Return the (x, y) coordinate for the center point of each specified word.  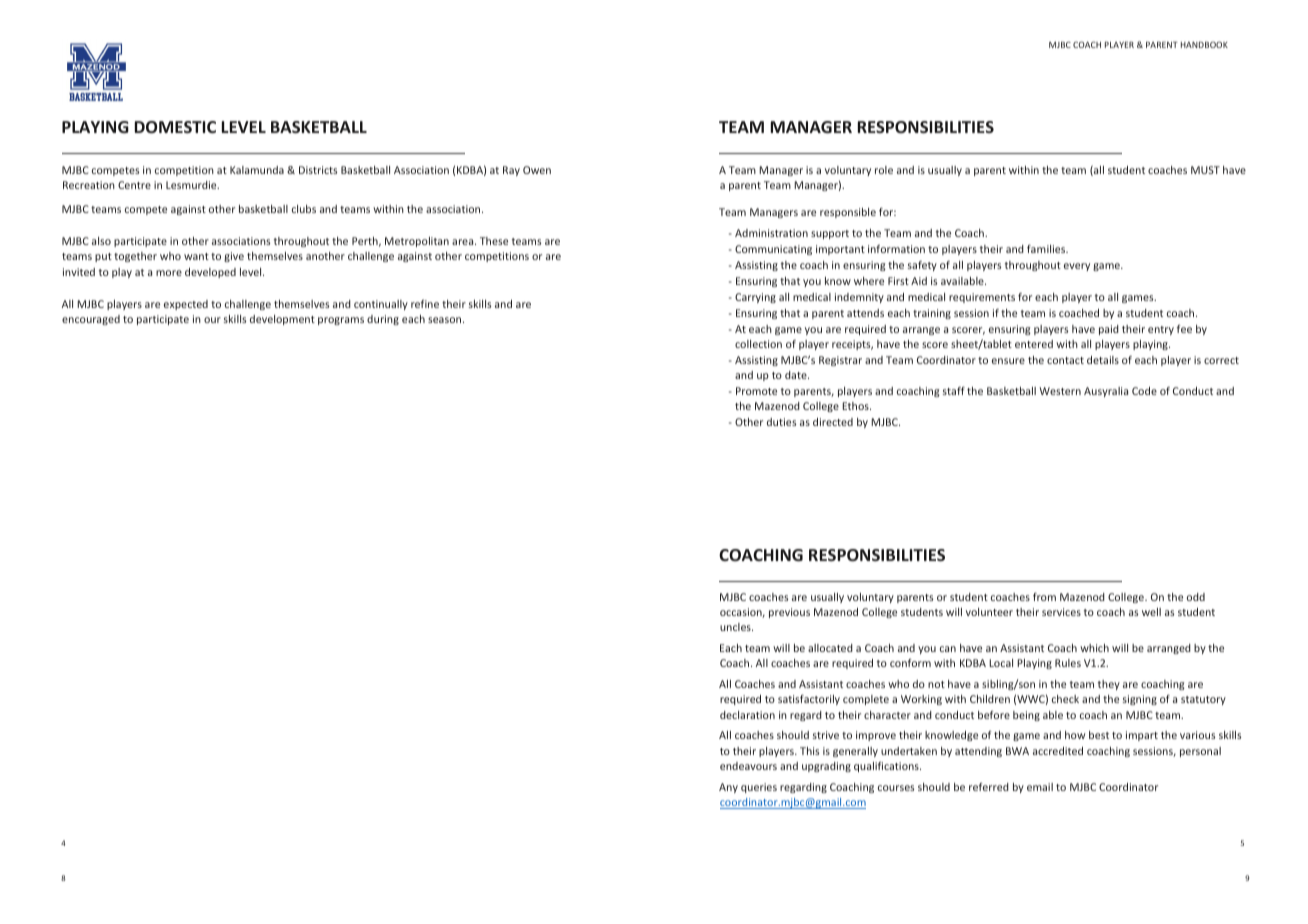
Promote (756, 391)
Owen (537, 170)
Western (1060, 391)
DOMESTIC (175, 127)
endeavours (748, 766)
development (282, 320)
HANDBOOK (1204, 44)
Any (728, 788)
